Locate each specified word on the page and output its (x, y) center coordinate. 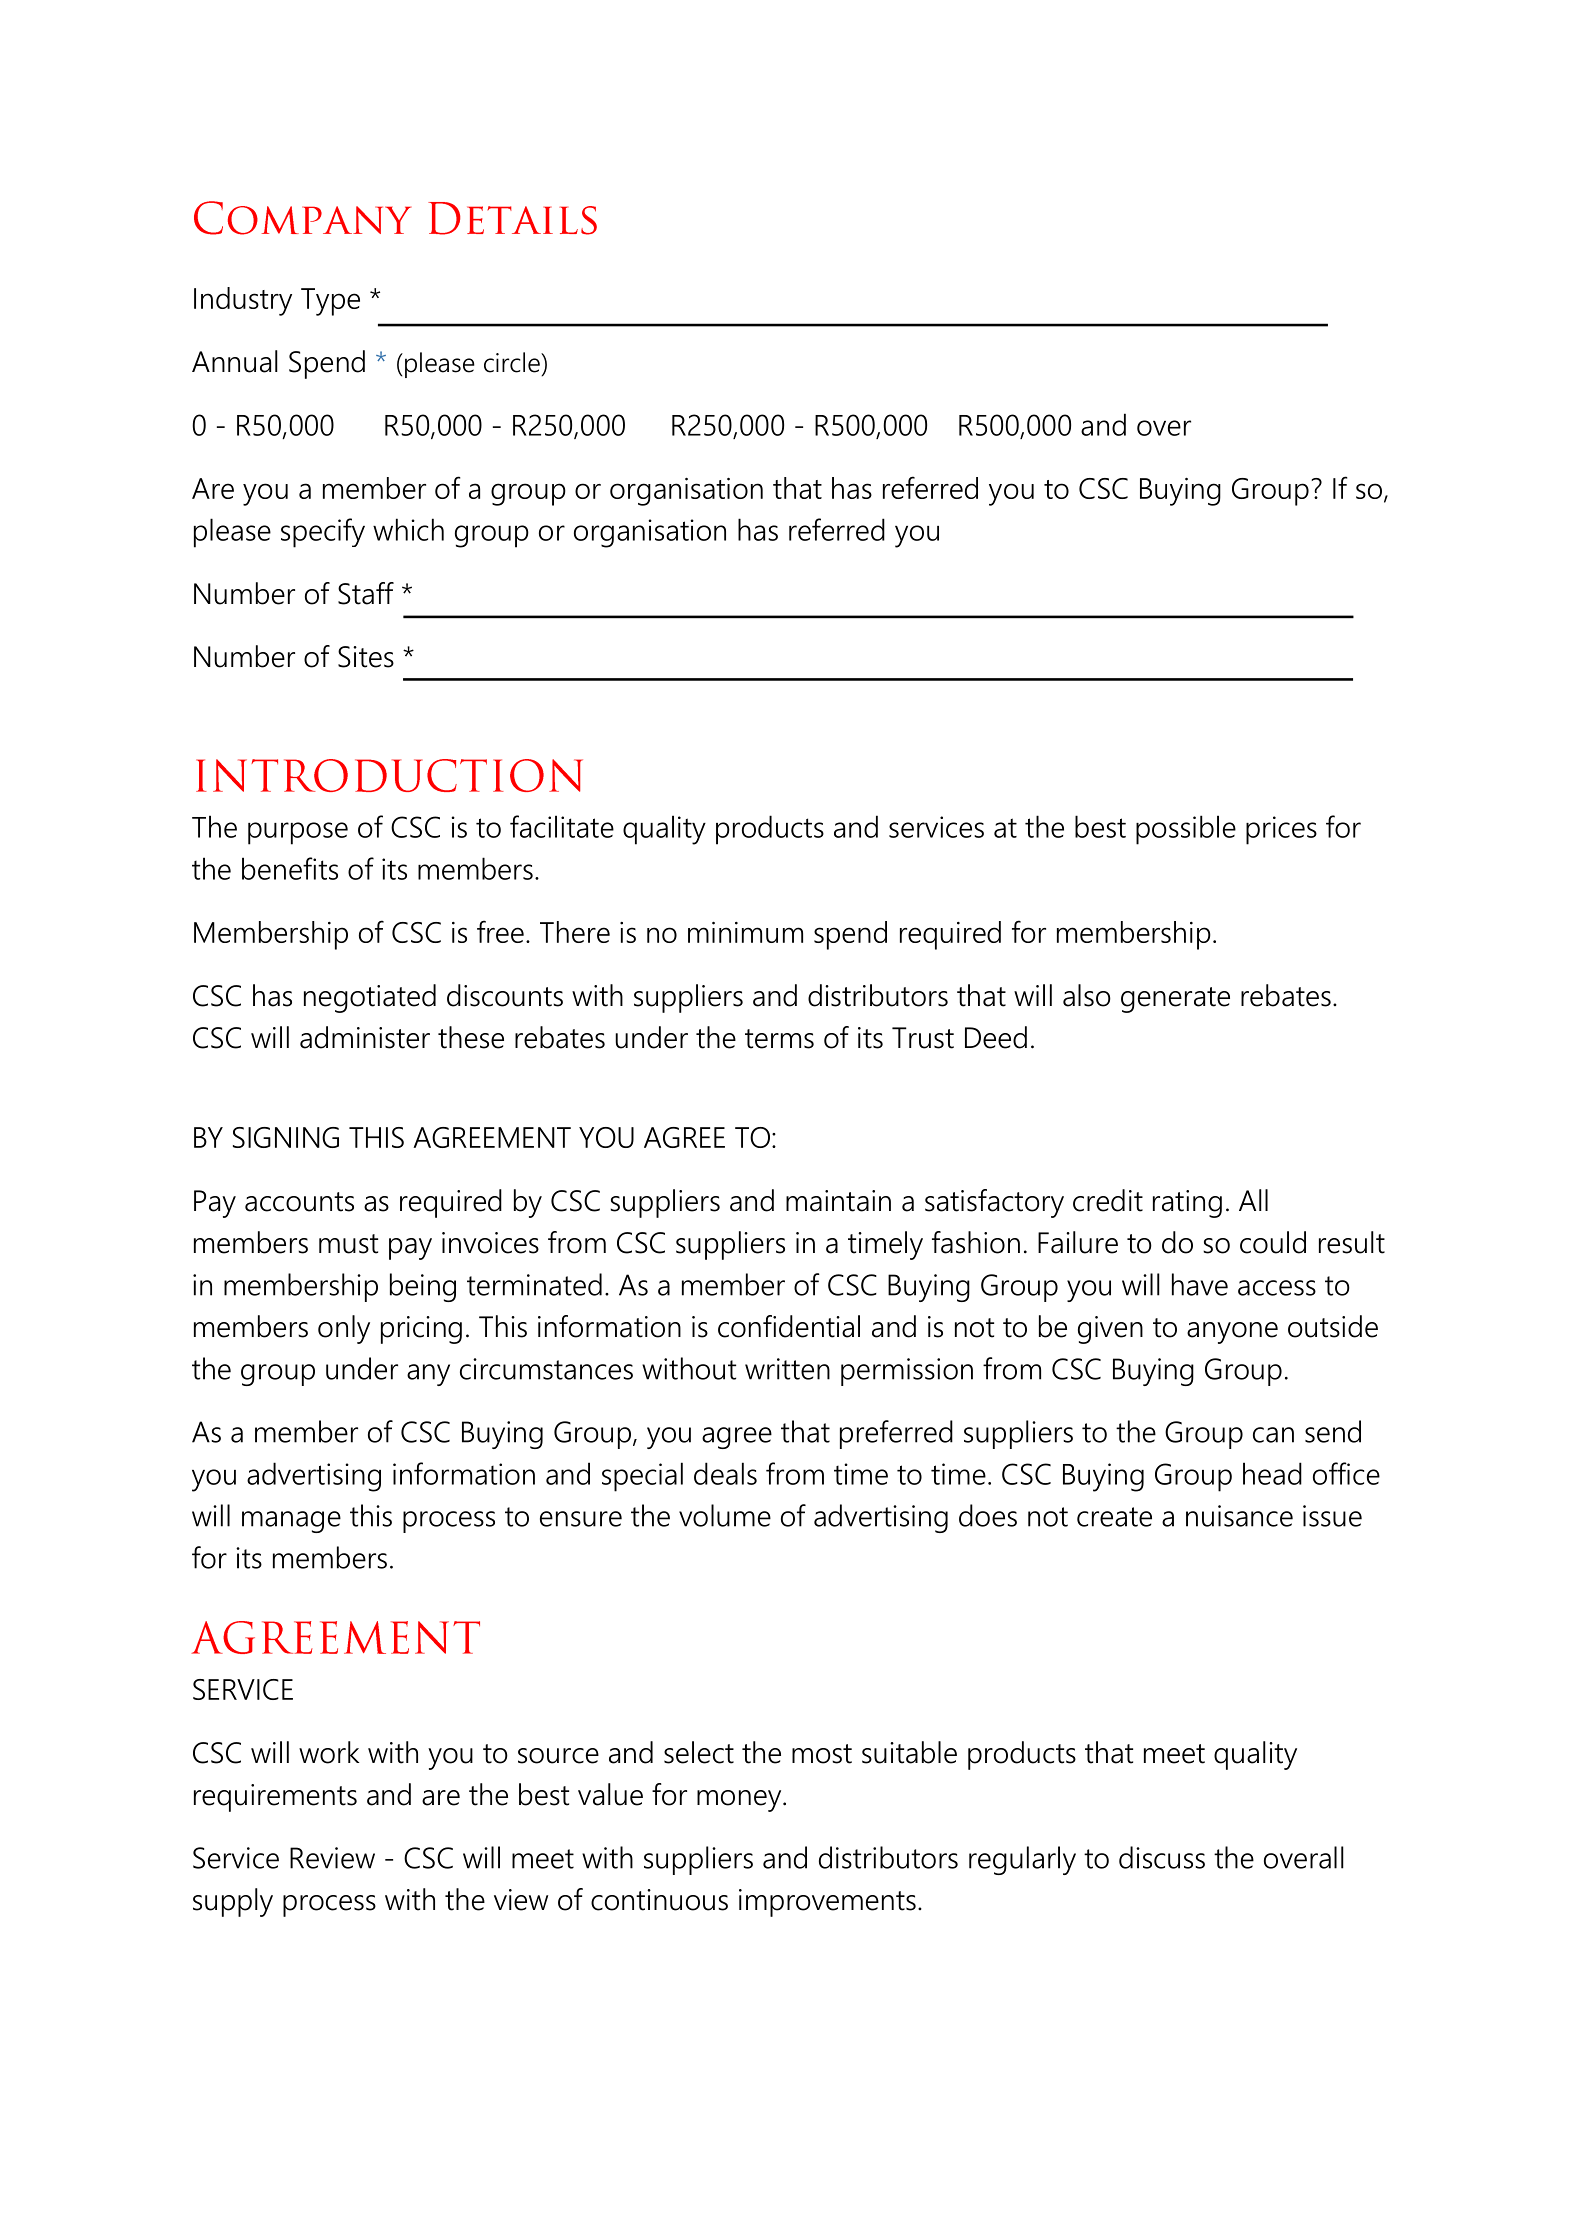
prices (1281, 830)
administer (365, 1037)
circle (513, 362)
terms (779, 1039)
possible (1186, 830)
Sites (366, 657)
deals (725, 1473)
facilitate (562, 826)
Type (330, 302)
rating (1187, 1204)
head (1272, 1473)
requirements (275, 1798)
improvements (827, 1903)
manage (291, 1522)
